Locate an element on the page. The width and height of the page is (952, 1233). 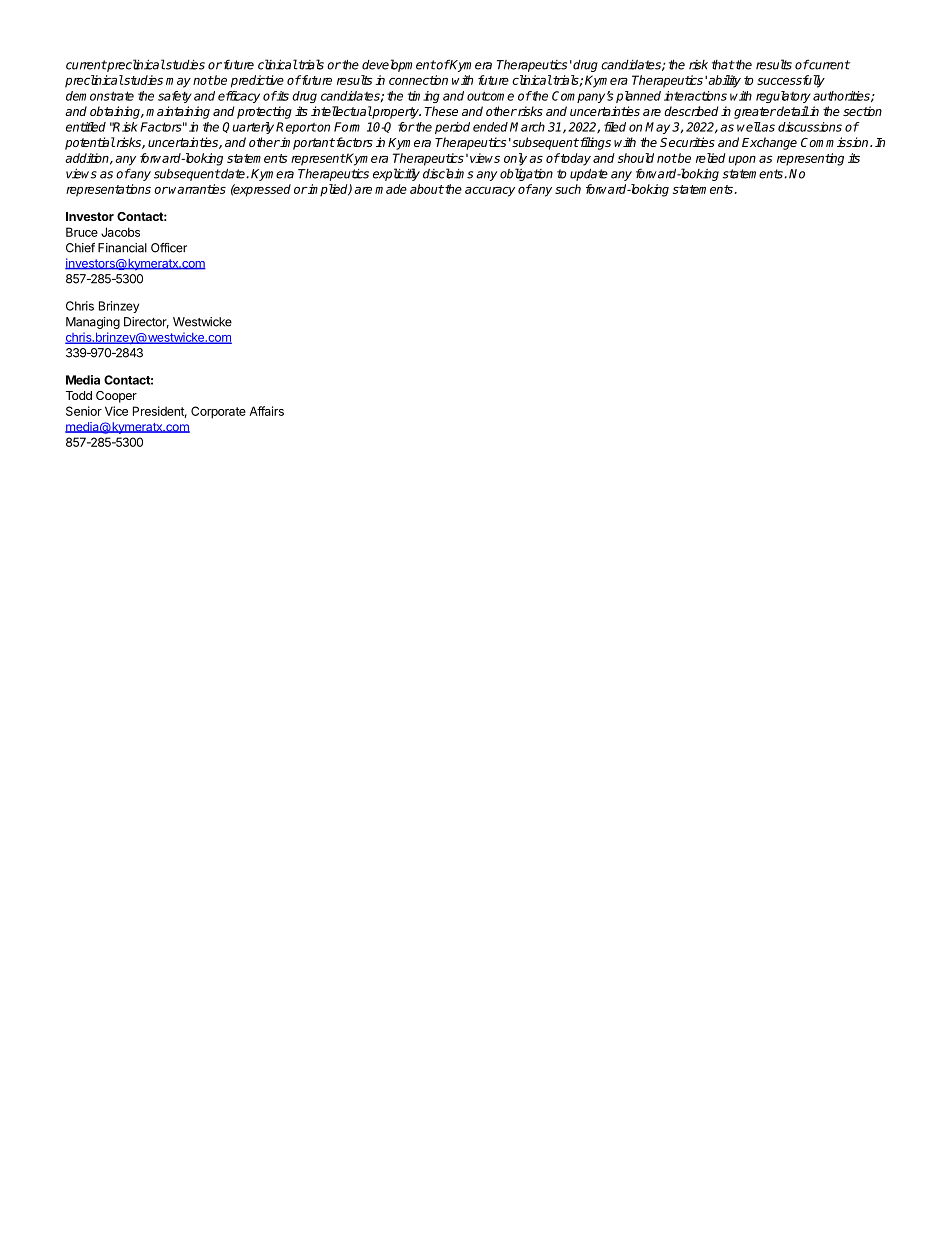
successfully is located at coordinates (791, 81).
